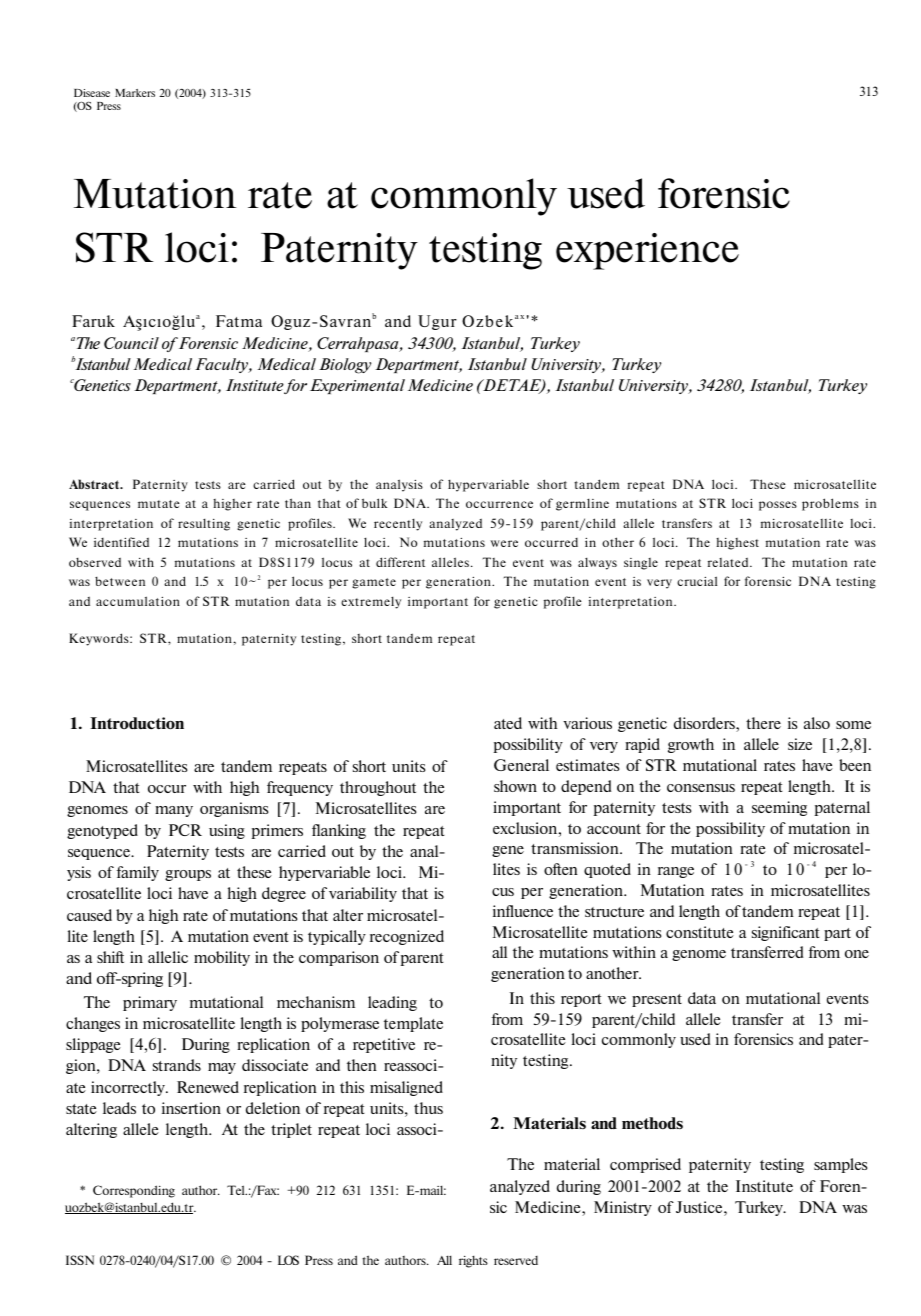  I want to click on mutate, so click(159, 504).
